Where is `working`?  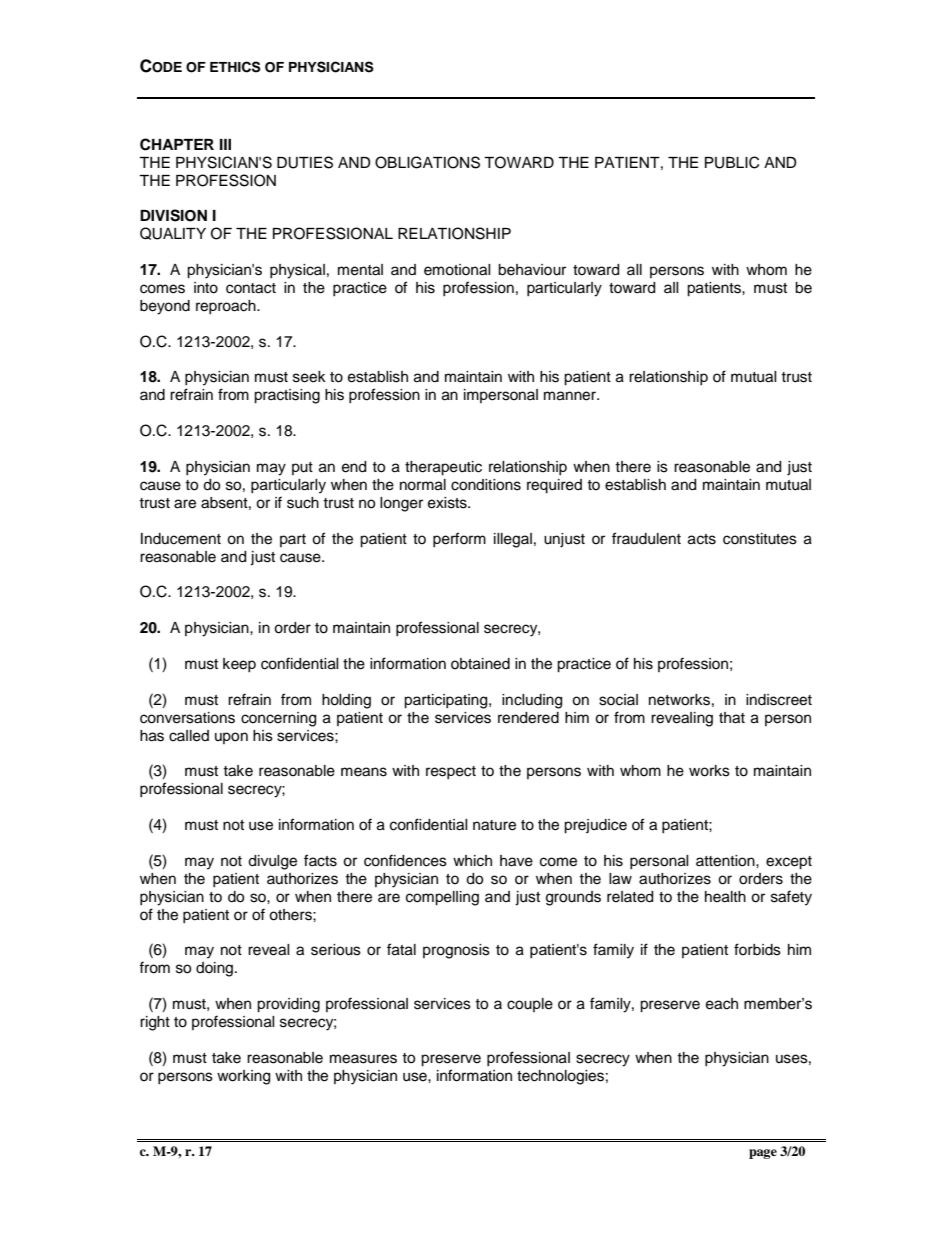 working is located at coordinates (243, 1077).
